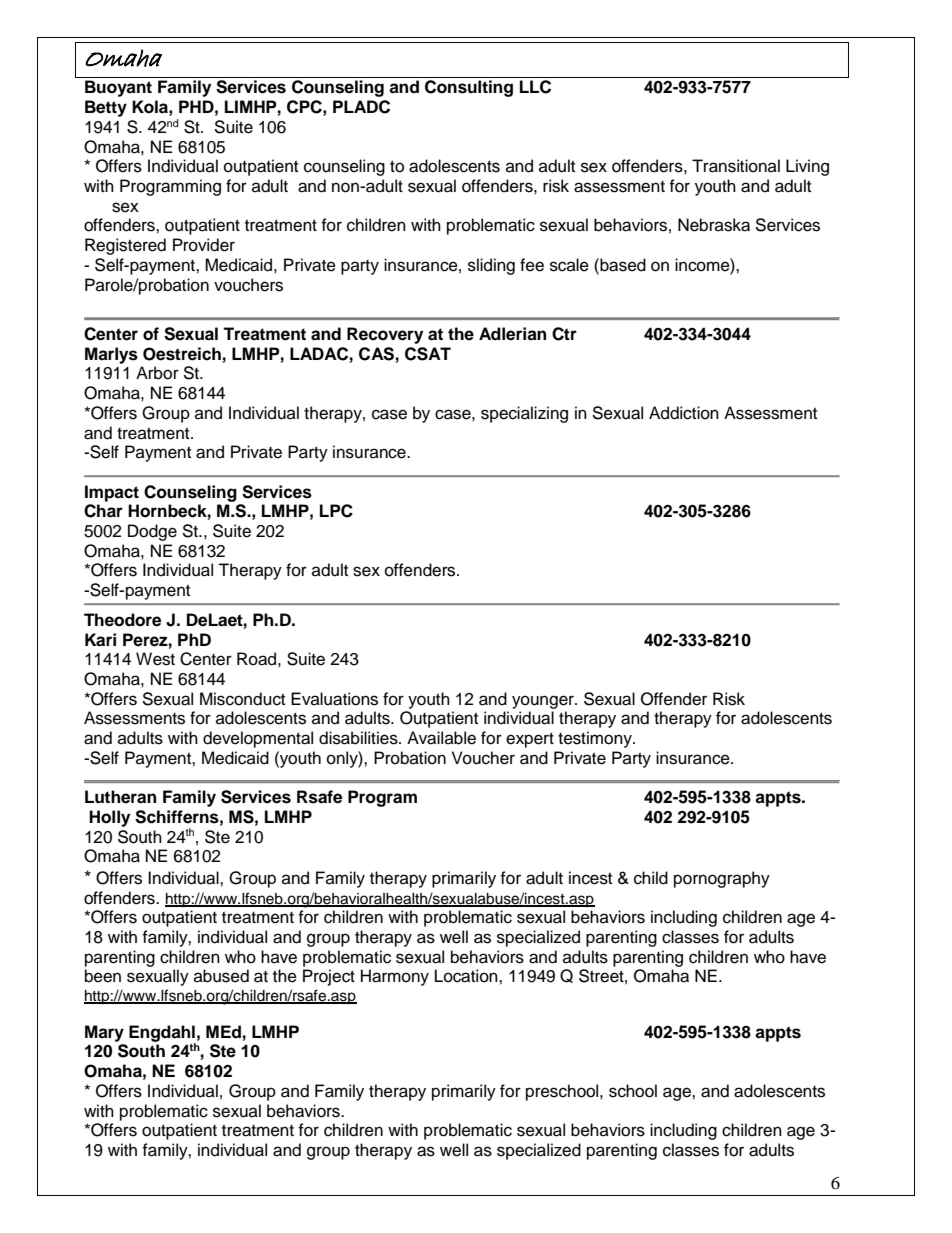 Image resolution: width=952 pixels, height=1233 pixels. What do you see at coordinates (152, 532) in the page?
I see `Dodge` at bounding box center [152, 532].
